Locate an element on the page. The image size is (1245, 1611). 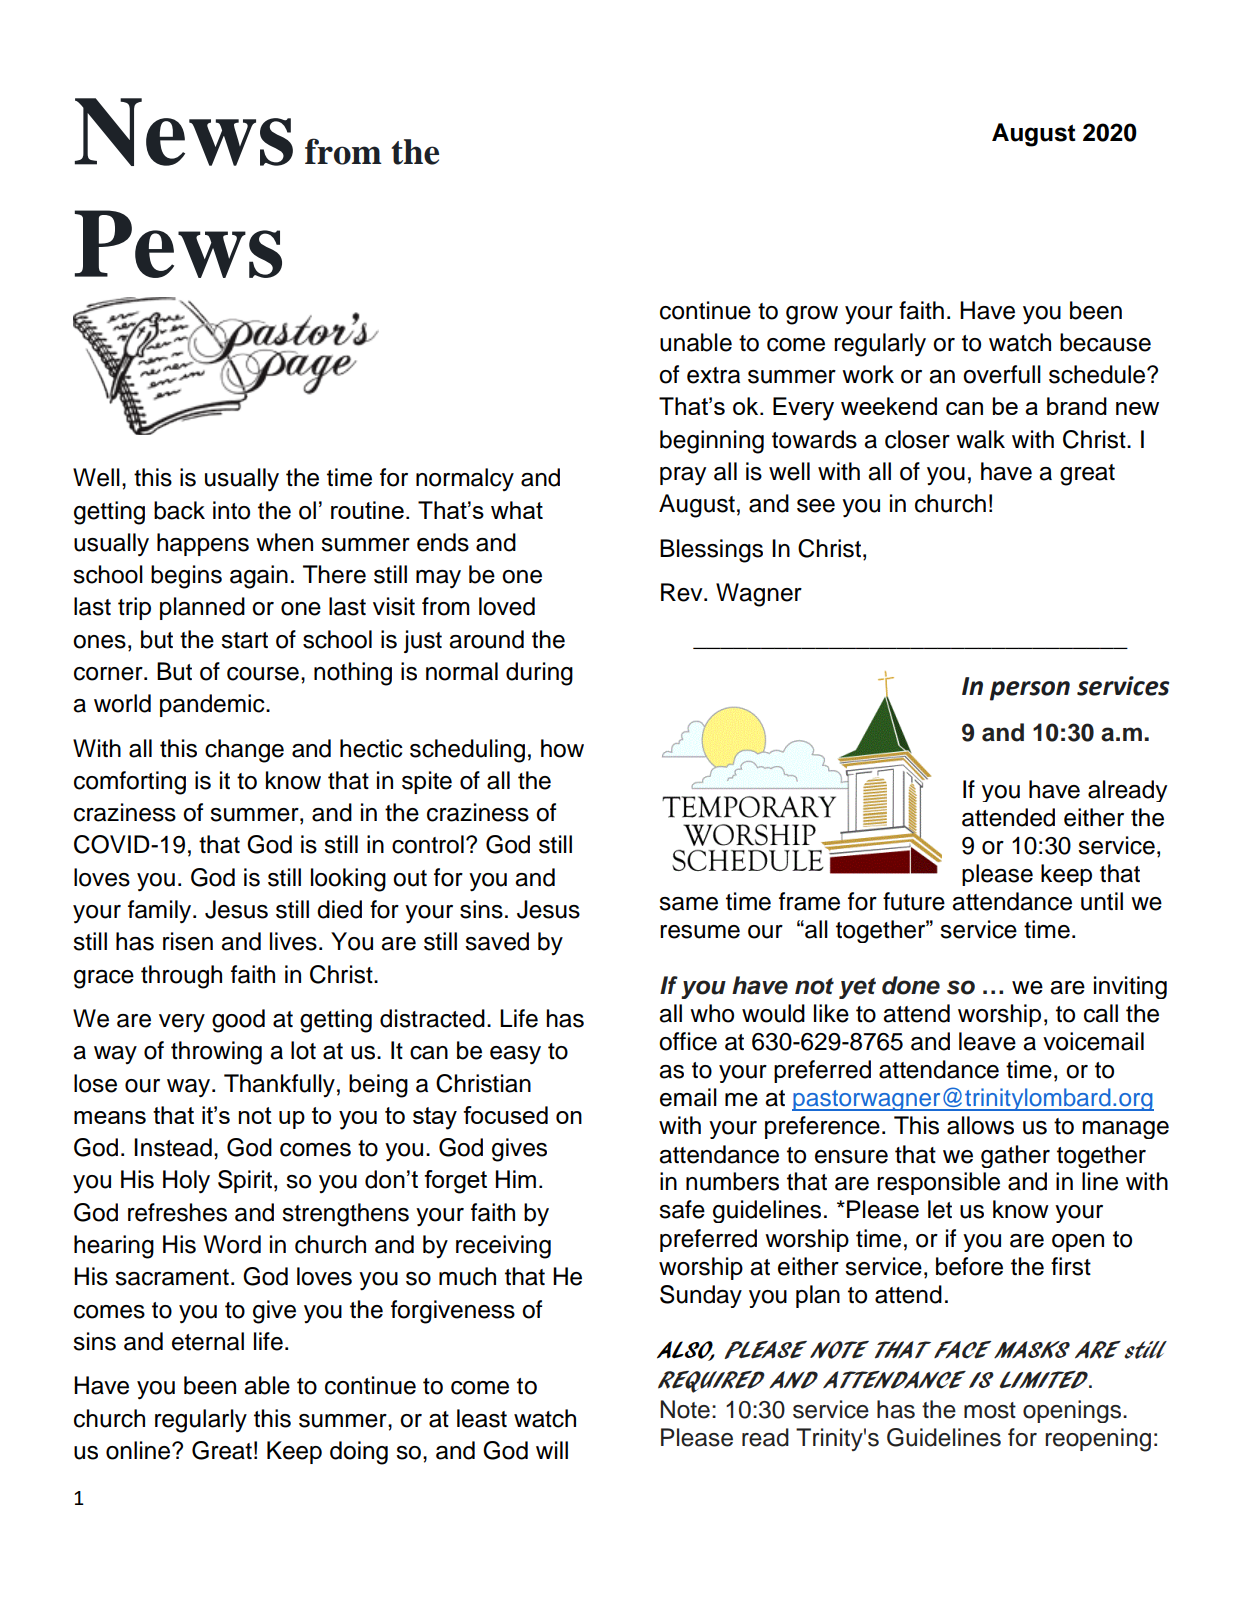
Pews is located at coordinates (178, 244).
